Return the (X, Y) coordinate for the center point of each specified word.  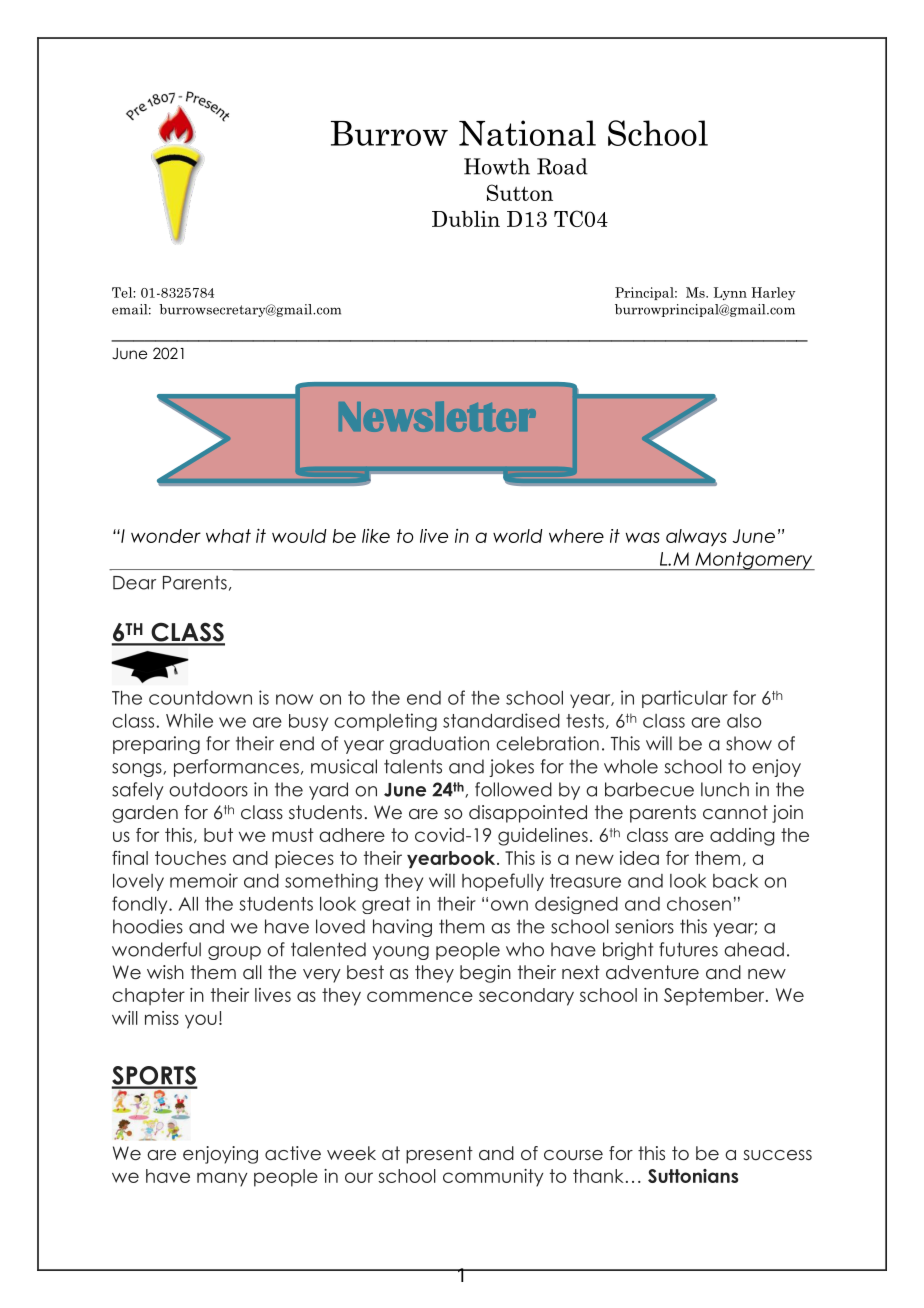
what (228, 536)
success (778, 1155)
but (218, 835)
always (696, 537)
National (527, 133)
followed (513, 789)
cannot (735, 812)
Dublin (466, 219)
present (439, 1155)
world (518, 536)
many (222, 1179)
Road (562, 166)
